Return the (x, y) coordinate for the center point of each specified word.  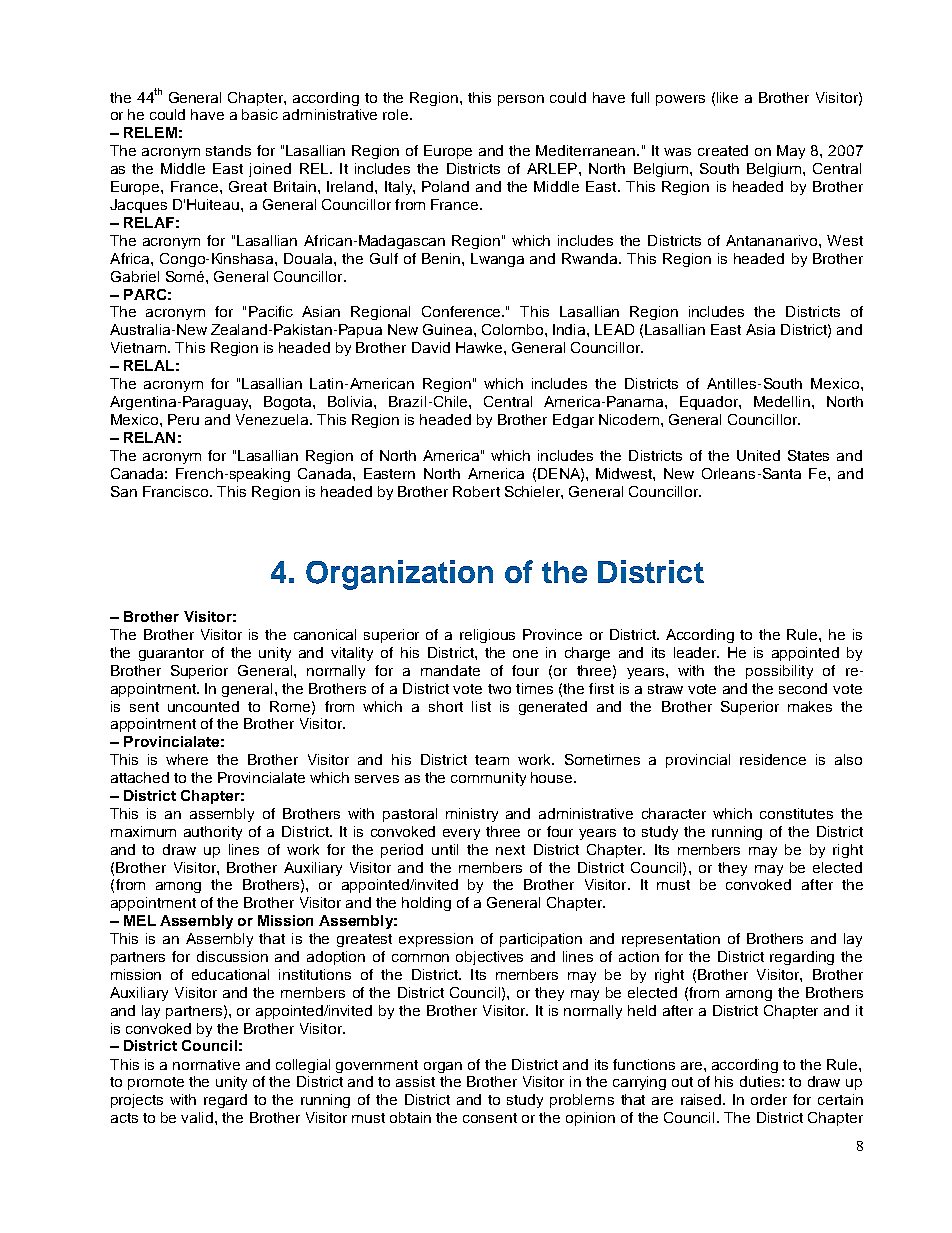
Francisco (177, 491)
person (521, 100)
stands (228, 150)
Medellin (782, 401)
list (481, 706)
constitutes (796, 813)
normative (206, 1064)
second (803, 688)
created (723, 150)
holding (426, 904)
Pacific (271, 311)
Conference (463, 311)
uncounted (203, 706)
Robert (476, 491)
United (758, 455)
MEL (140, 920)
